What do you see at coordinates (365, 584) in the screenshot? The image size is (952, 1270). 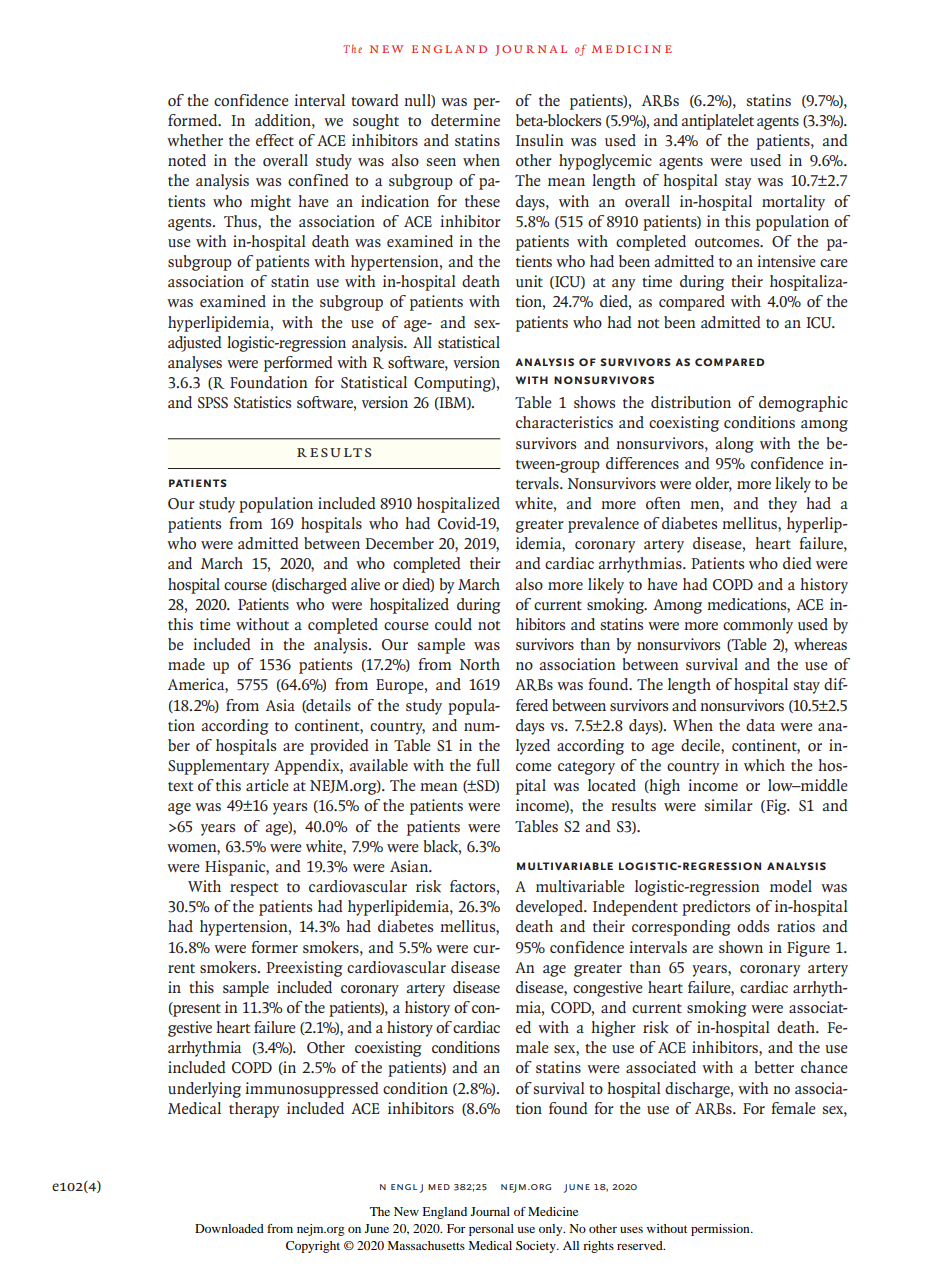 I see `alive` at bounding box center [365, 584].
